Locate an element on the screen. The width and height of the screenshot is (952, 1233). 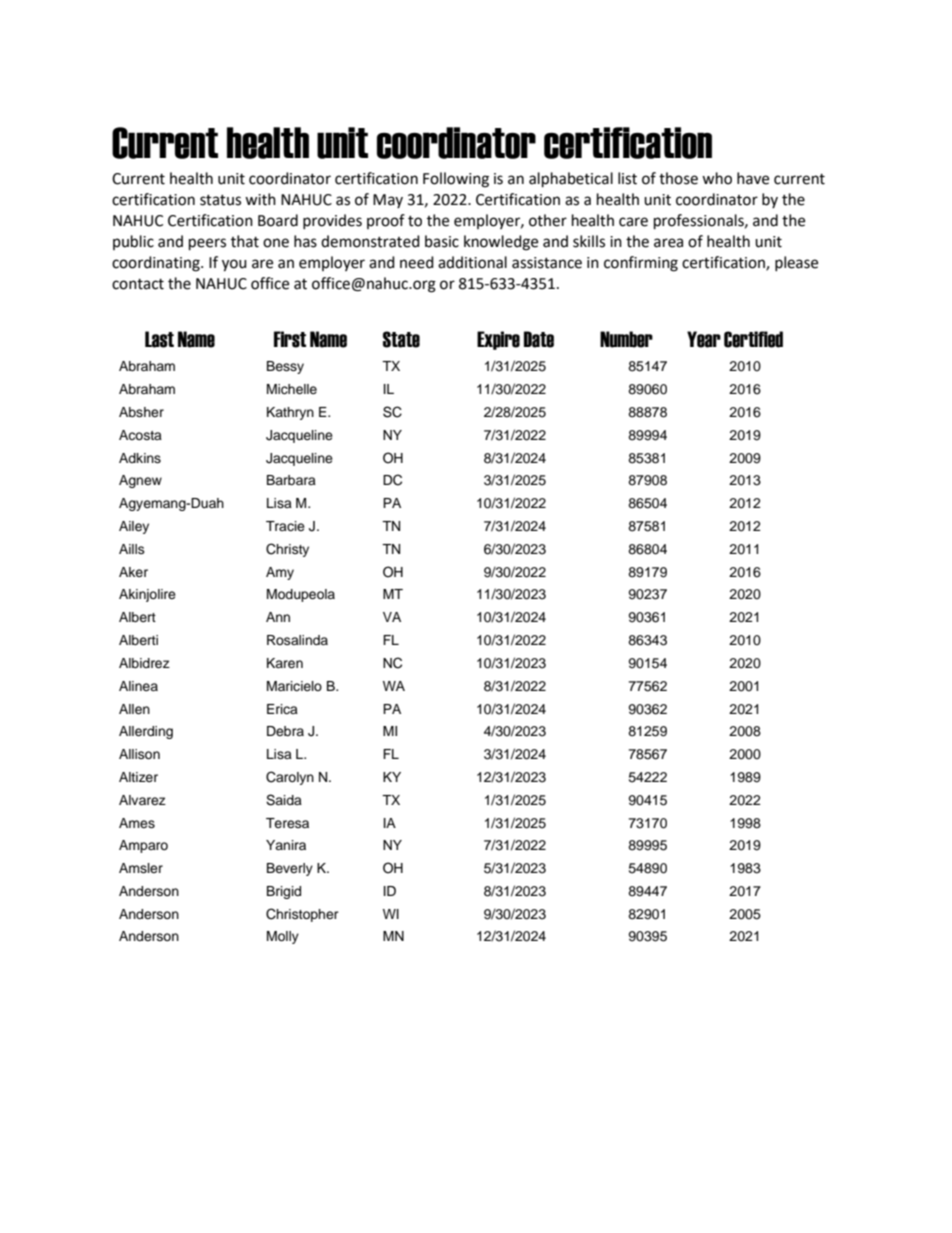
Molly is located at coordinates (283, 937).
